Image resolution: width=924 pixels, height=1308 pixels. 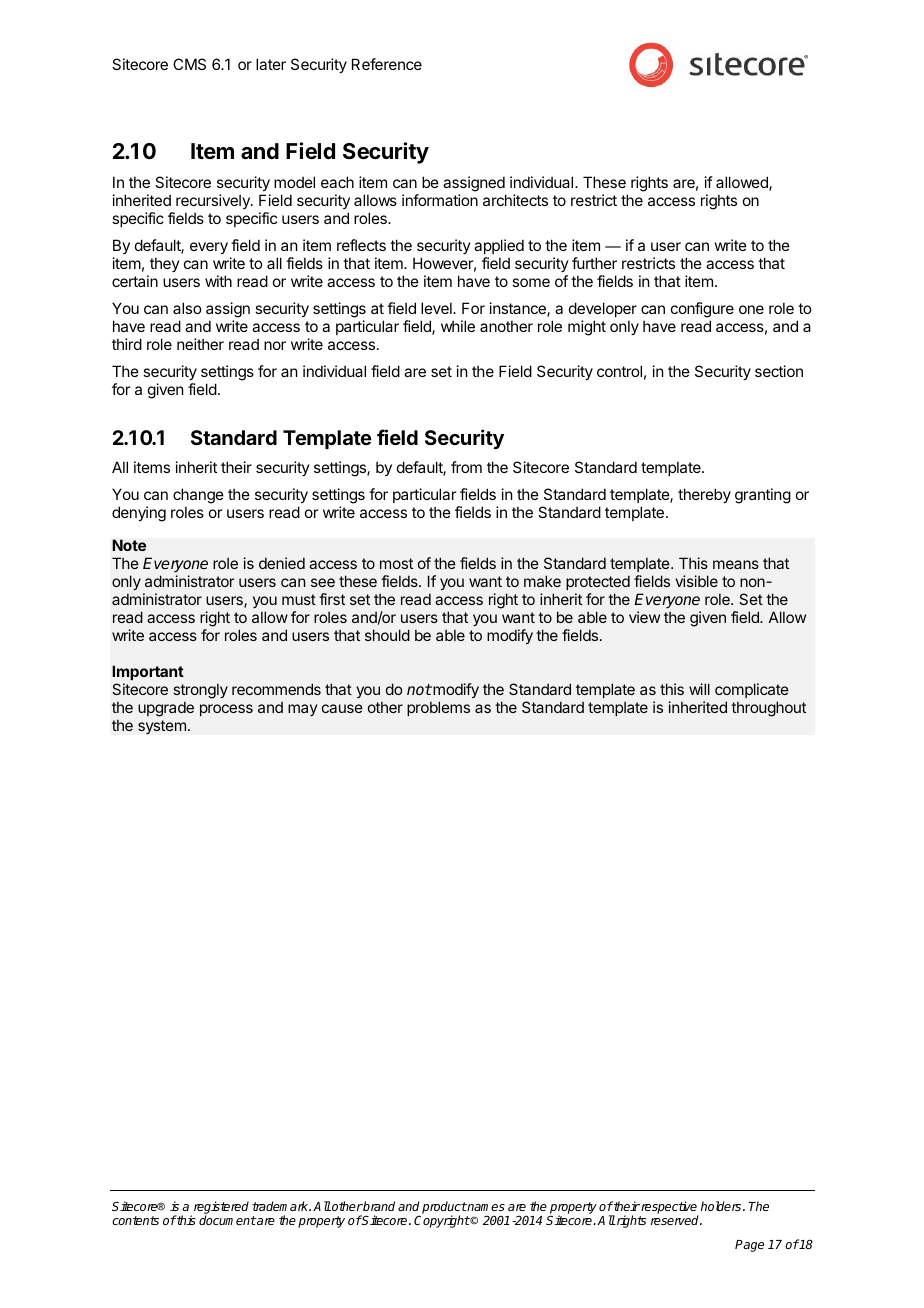 What do you see at coordinates (387, 64) in the document?
I see `Reference` at bounding box center [387, 64].
